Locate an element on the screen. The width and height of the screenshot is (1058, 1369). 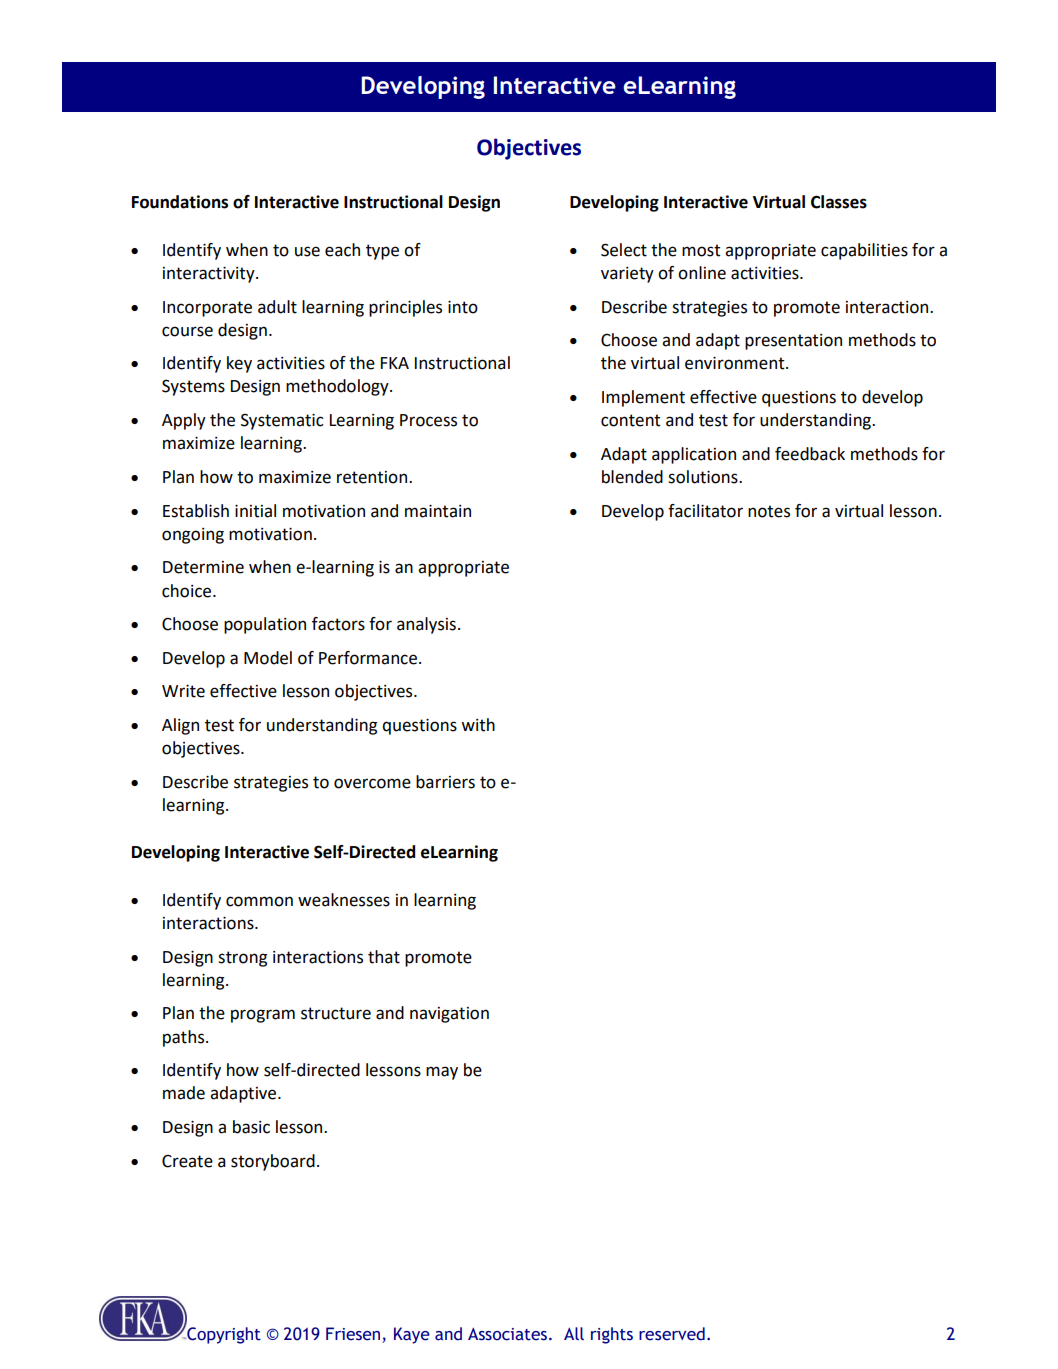
reserved is located at coordinates (672, 1334).
